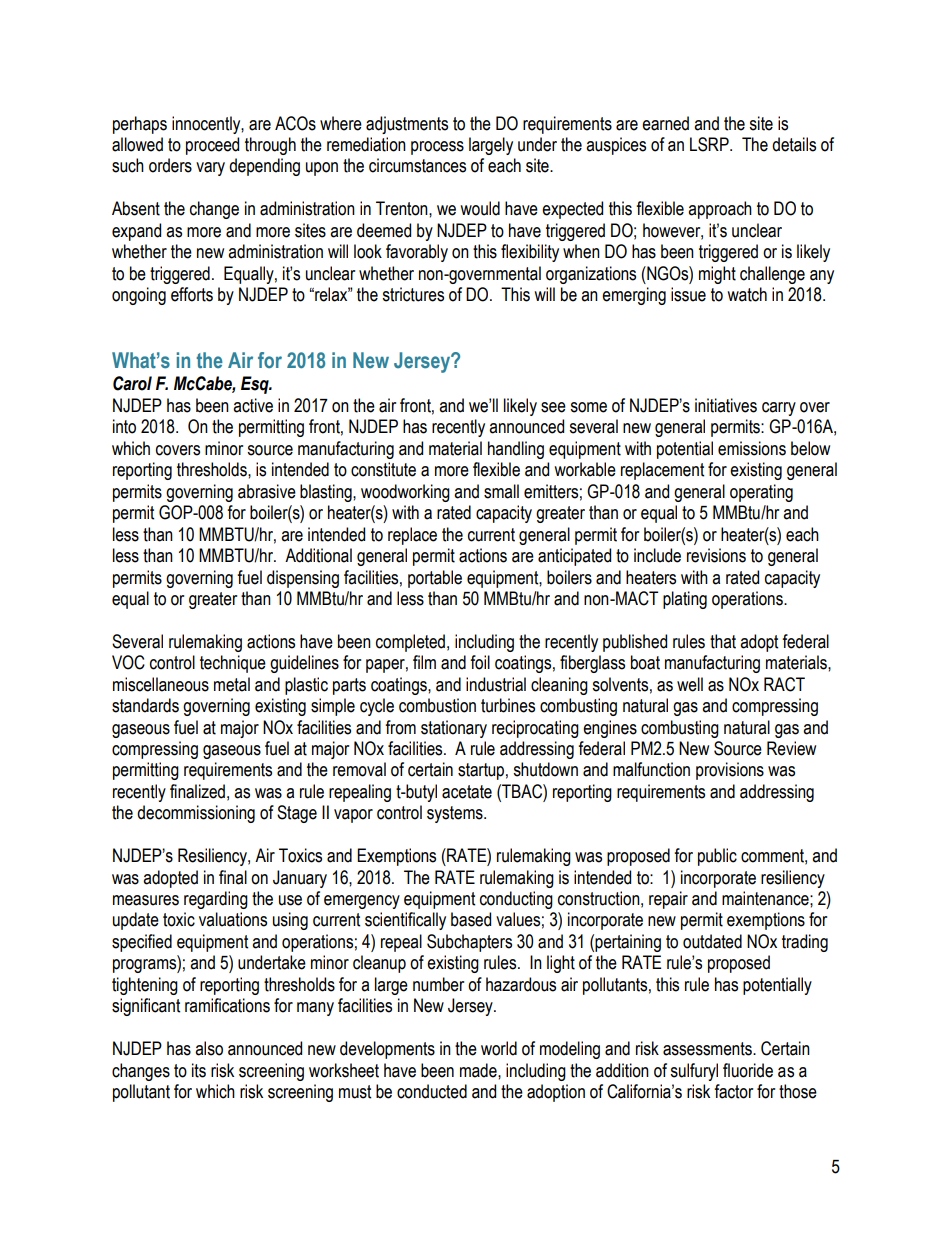 The height and width of the document is (1233, 952). What do you see at coordinates (267, 491) in the document?
I see `abrasive` at bounding box center [267, 491].
